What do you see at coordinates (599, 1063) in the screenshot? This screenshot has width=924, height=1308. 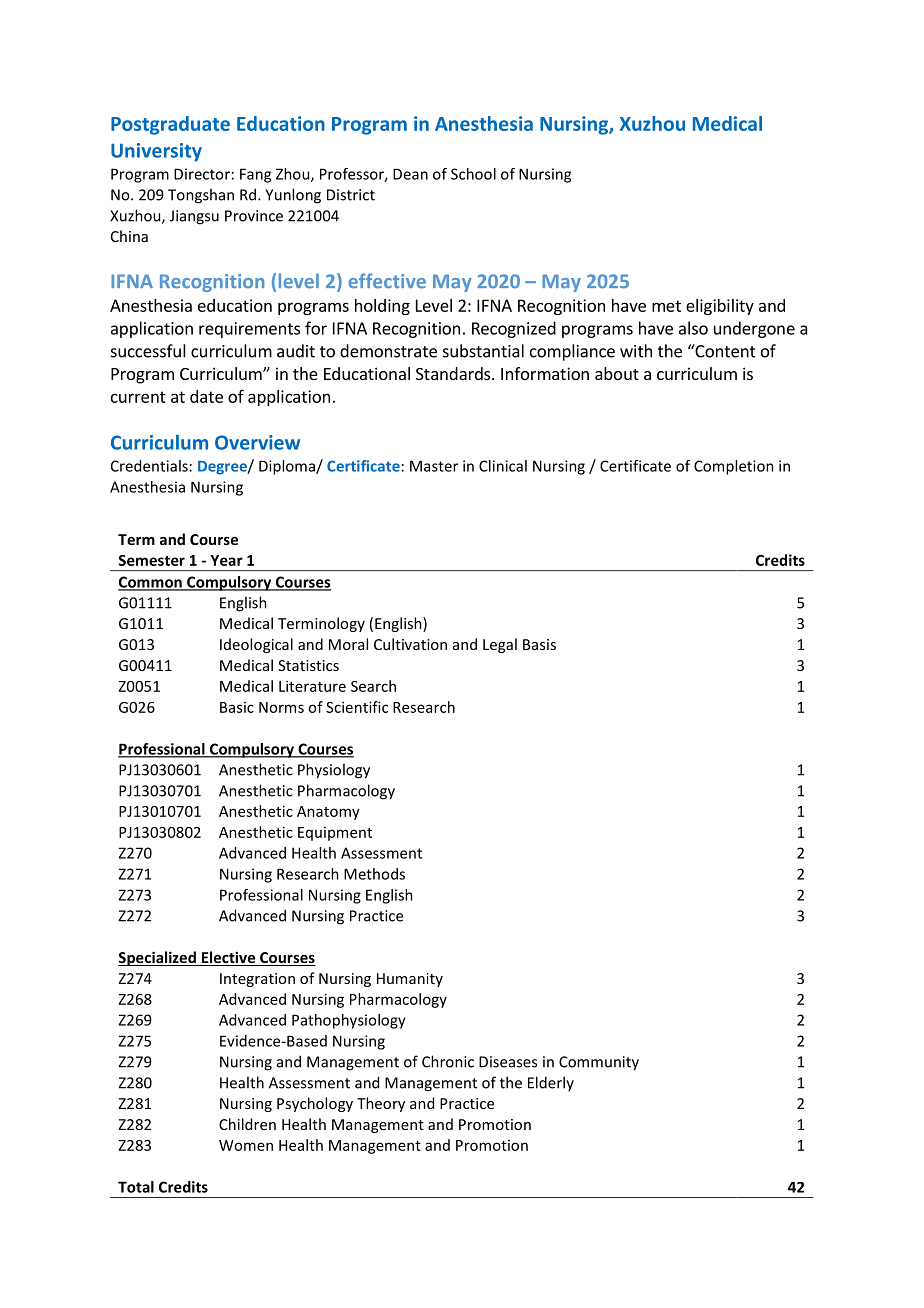 I see `Community` at bounding box center [599, 1063].
